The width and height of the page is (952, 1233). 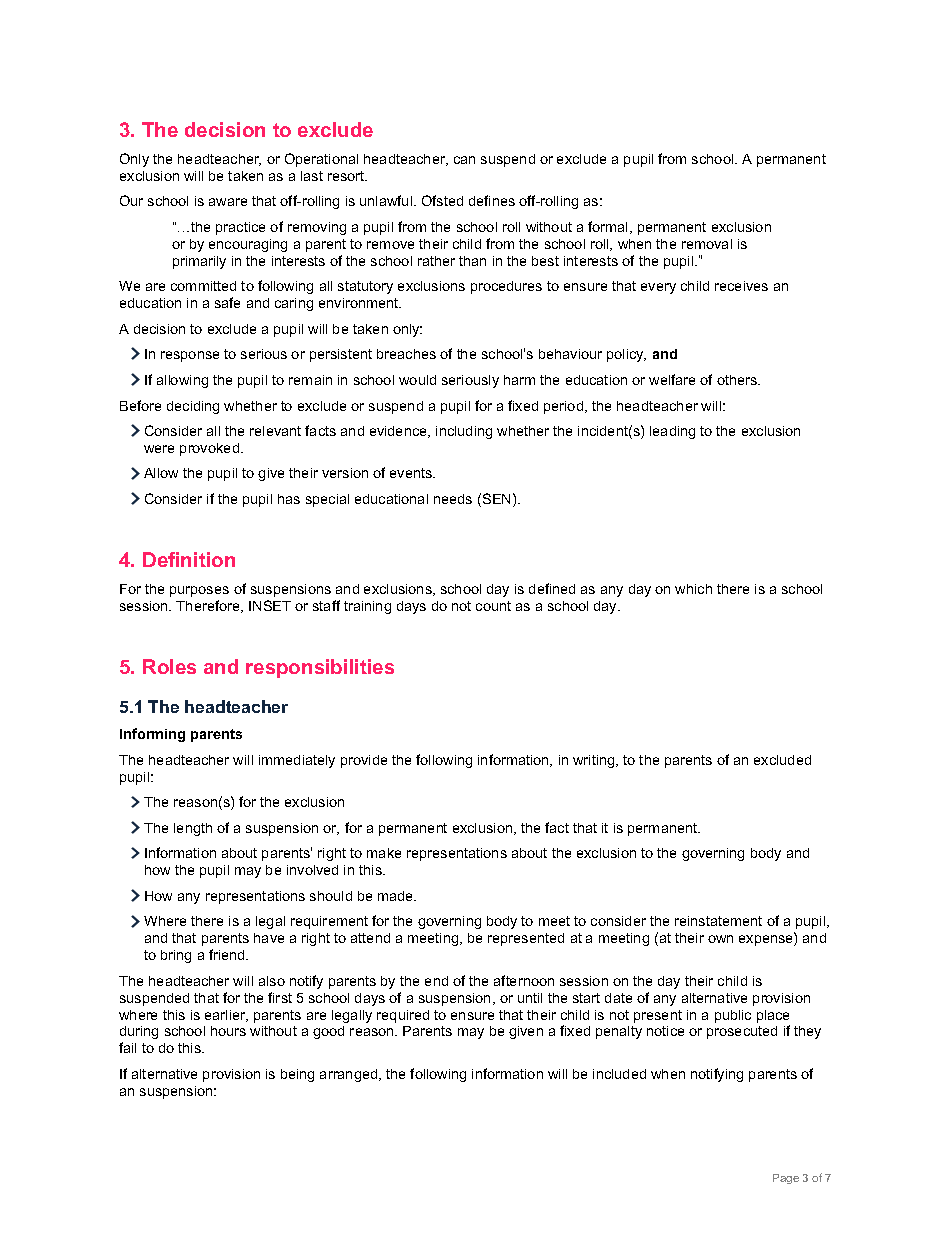 What do you see at coordinates (228, 202) in the page?
I see `aware` at bounding box center [228, 202].
